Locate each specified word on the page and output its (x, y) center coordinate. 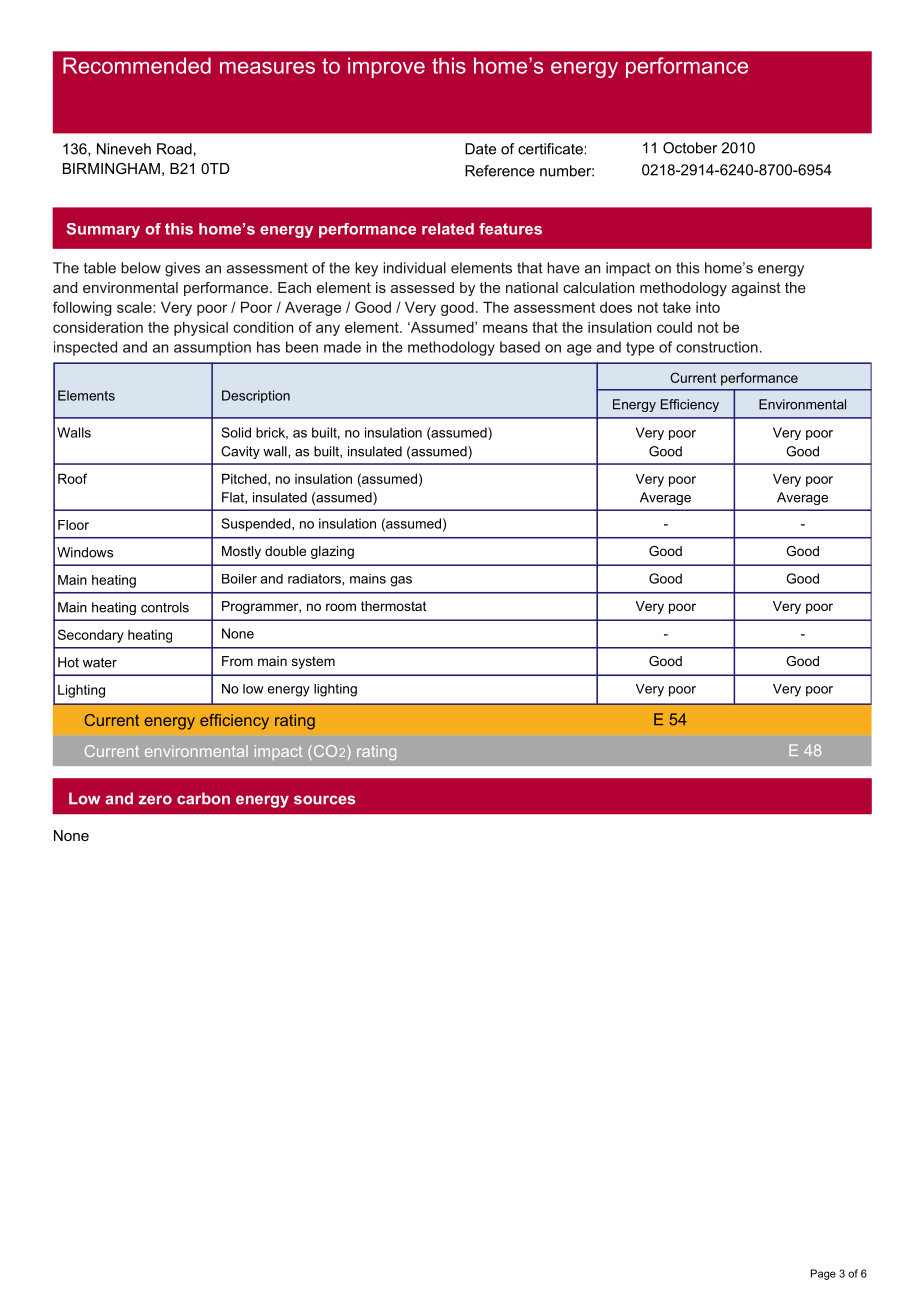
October (690, 148)
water (100, 662)
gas (401, 581)
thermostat (393, 606)
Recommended (137, 65)
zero (155, 800)
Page (823, 1274)
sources (324, 800)
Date (480, 149)
